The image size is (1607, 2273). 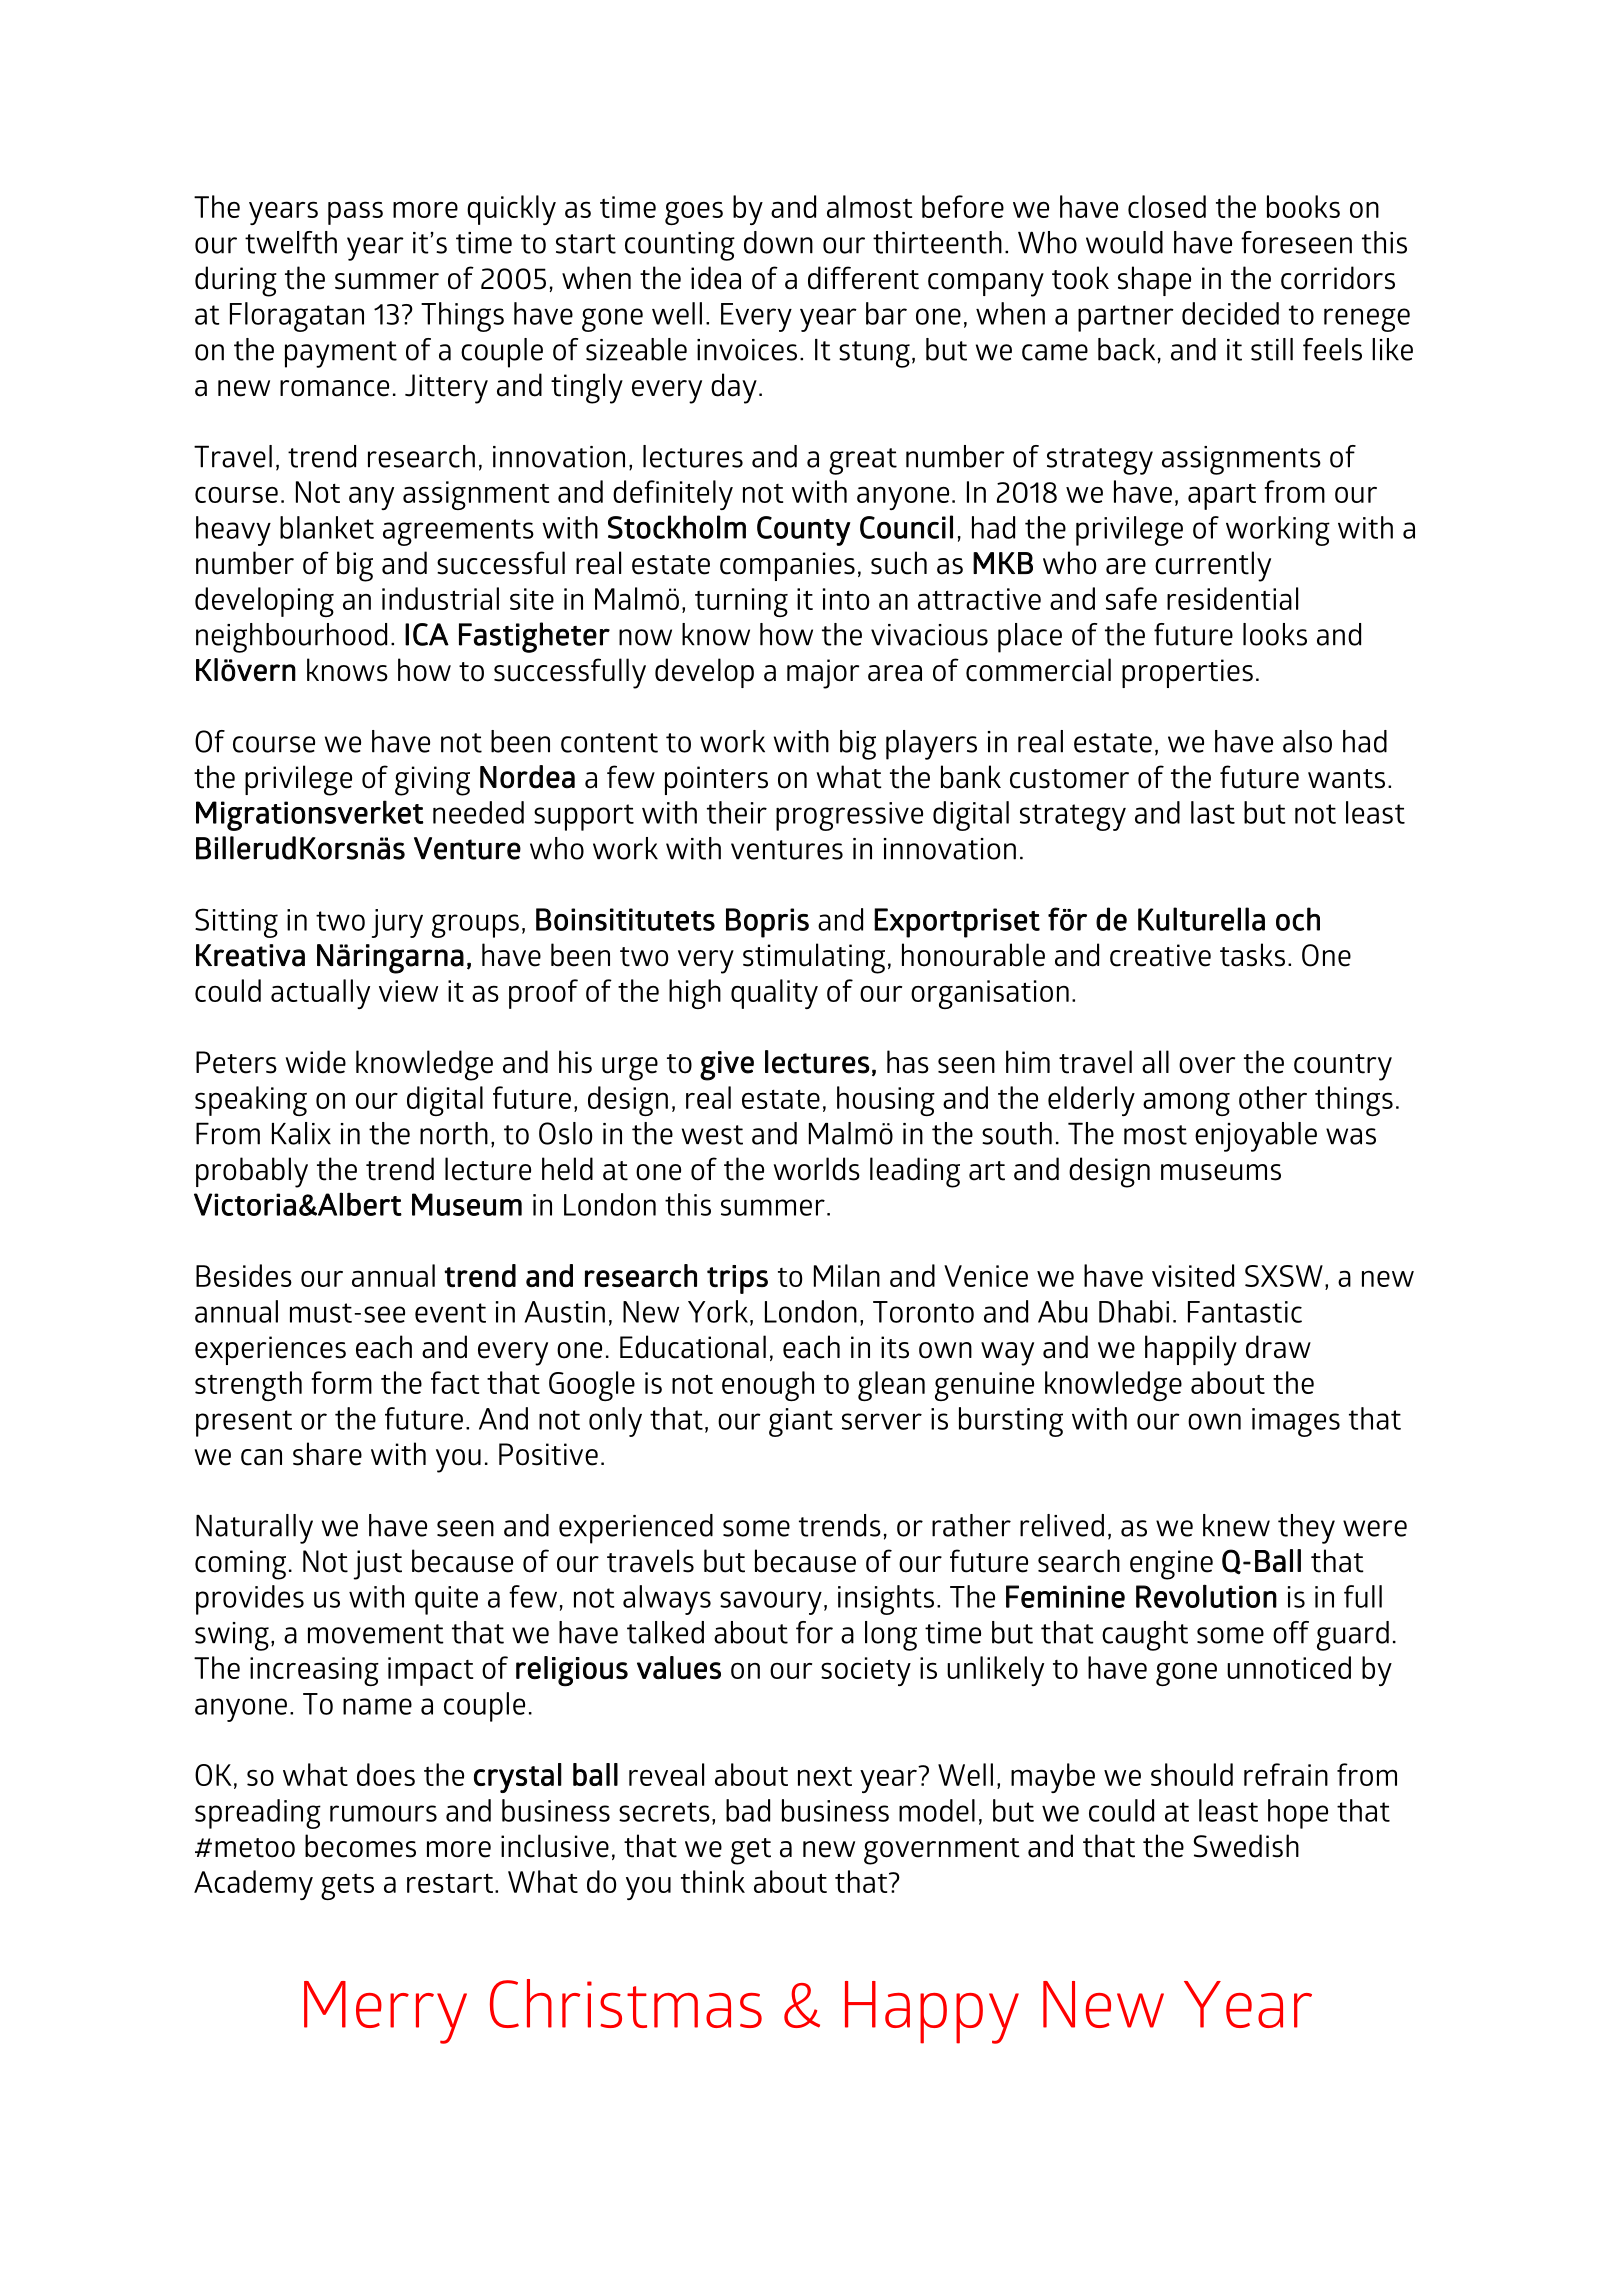 I want to click on think, so click(x=713, y=1881).
